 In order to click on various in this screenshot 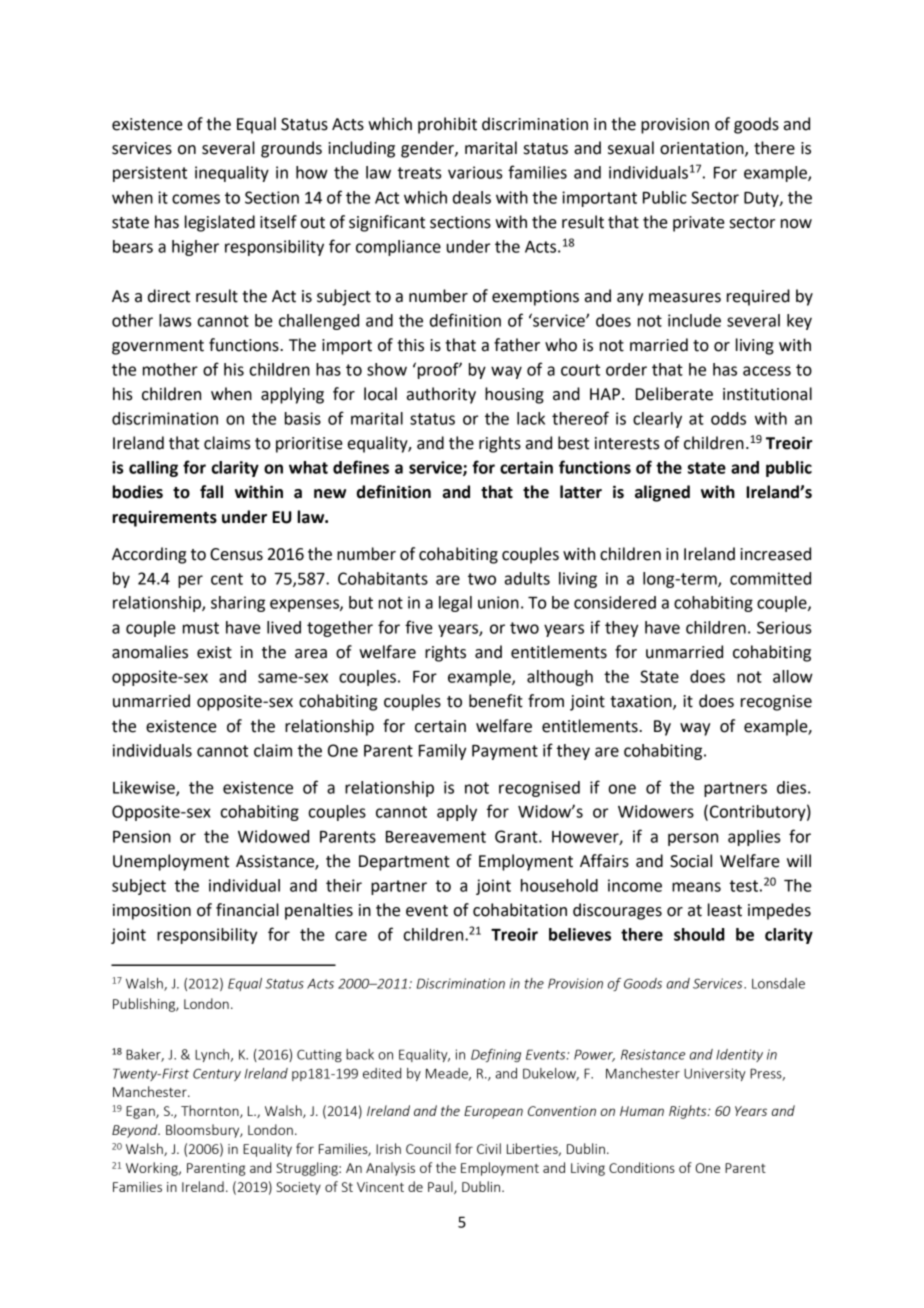, I will do `click(475, 172)`.
